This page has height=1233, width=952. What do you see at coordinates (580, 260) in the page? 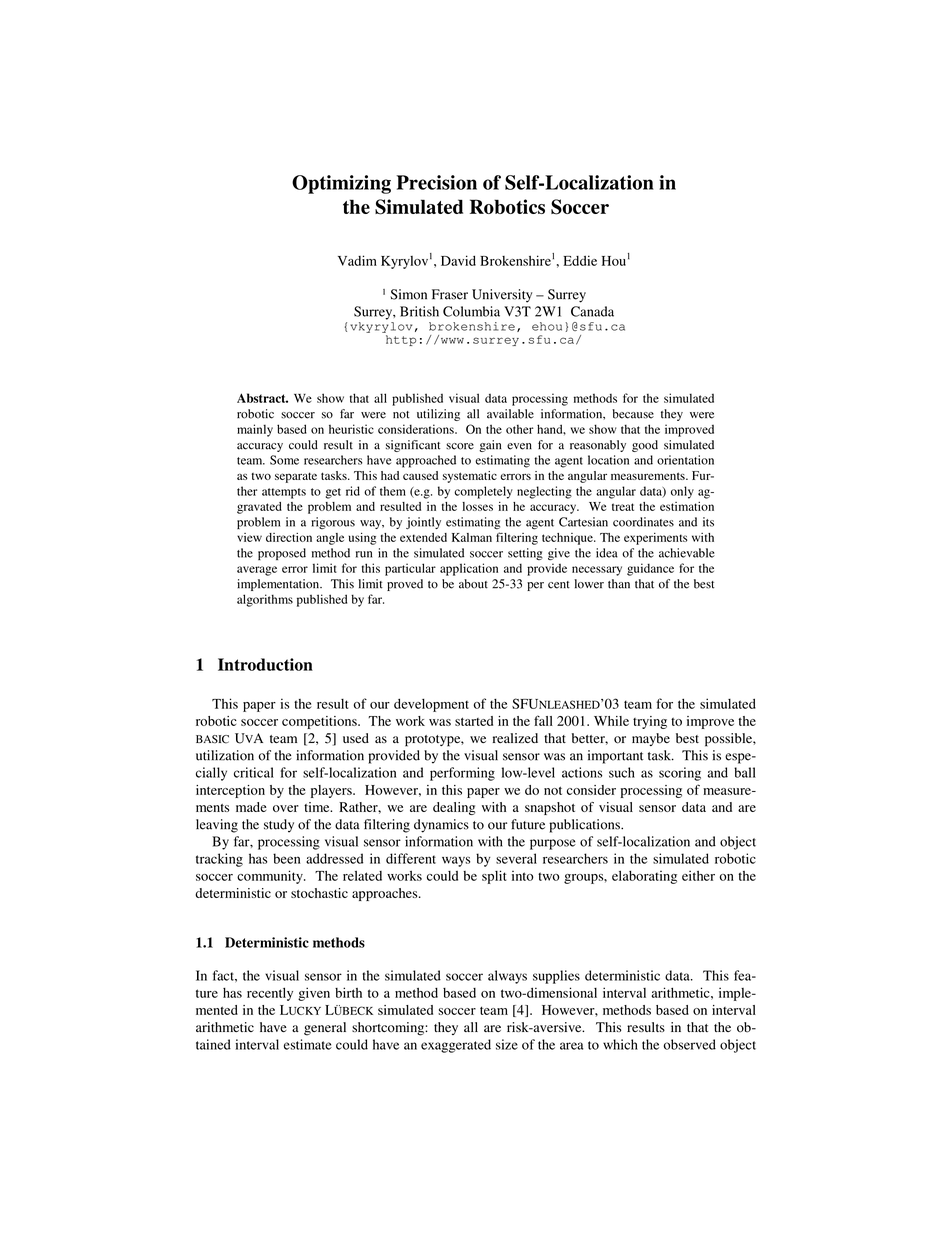
I see `Eddie` at bounding box center [580, 260].
